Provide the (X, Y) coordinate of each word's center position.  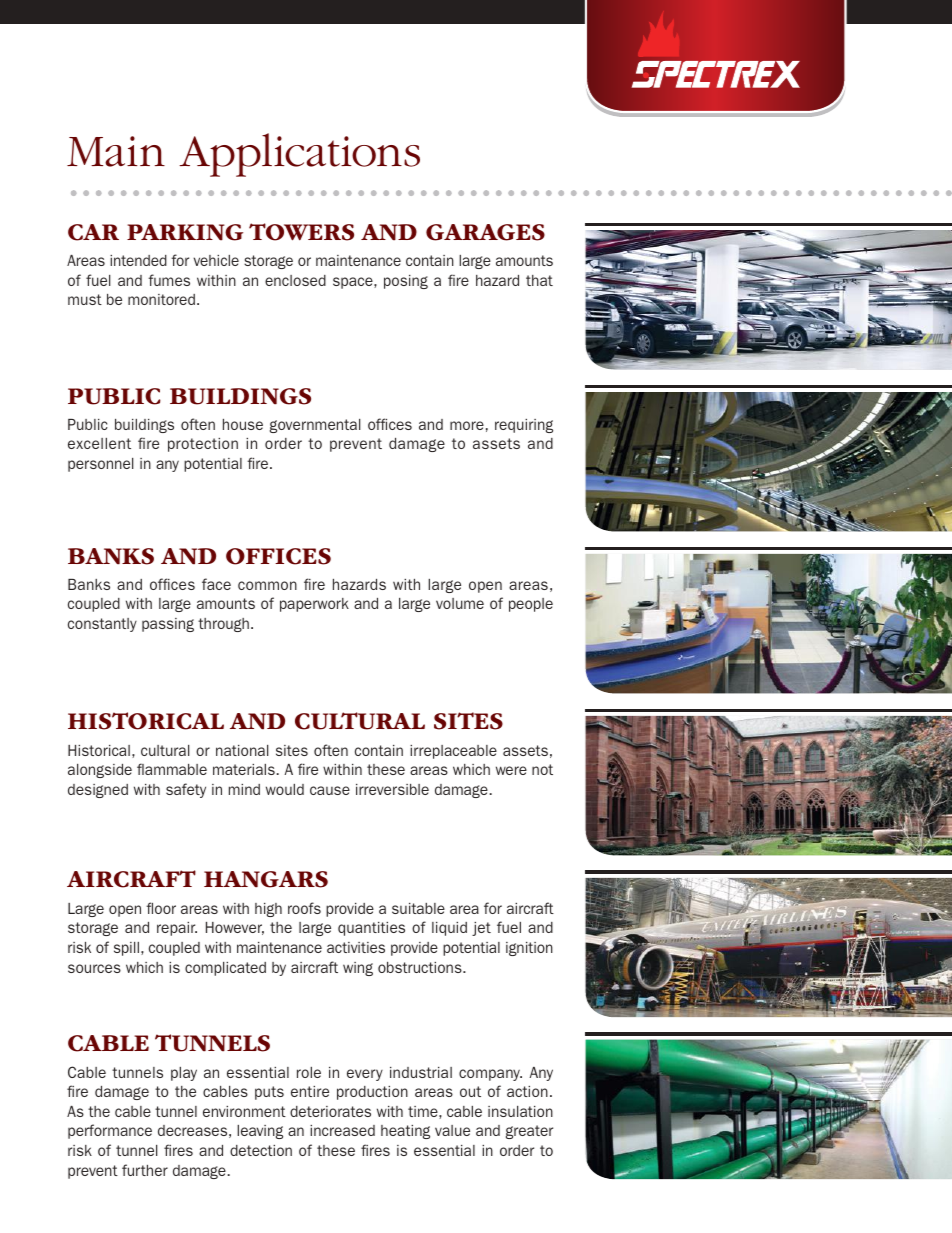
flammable (172, 769)
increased (342, 1130)
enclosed (295, 280)
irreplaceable (453, 752)
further (145, 1170)
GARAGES (485, 232)
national (242, 750)
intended (138, 260)
